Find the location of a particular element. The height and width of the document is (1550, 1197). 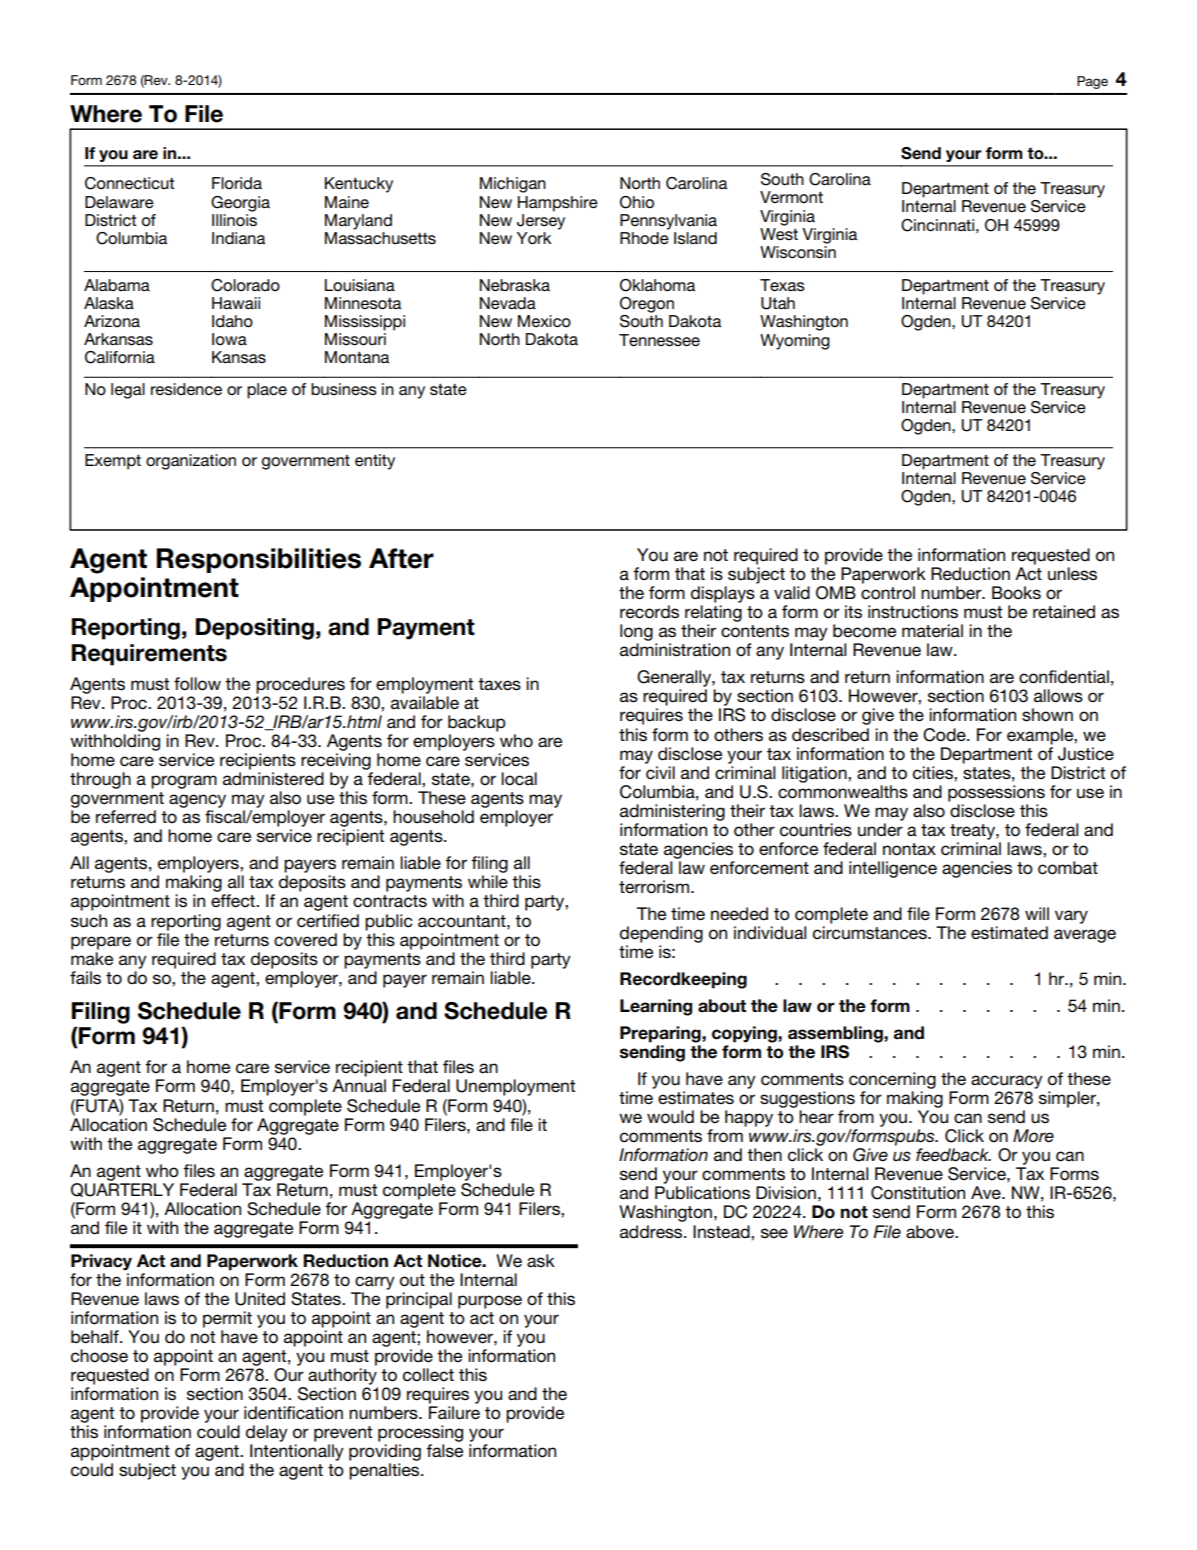

accuracy is located at coordinates (1007, 1082).
